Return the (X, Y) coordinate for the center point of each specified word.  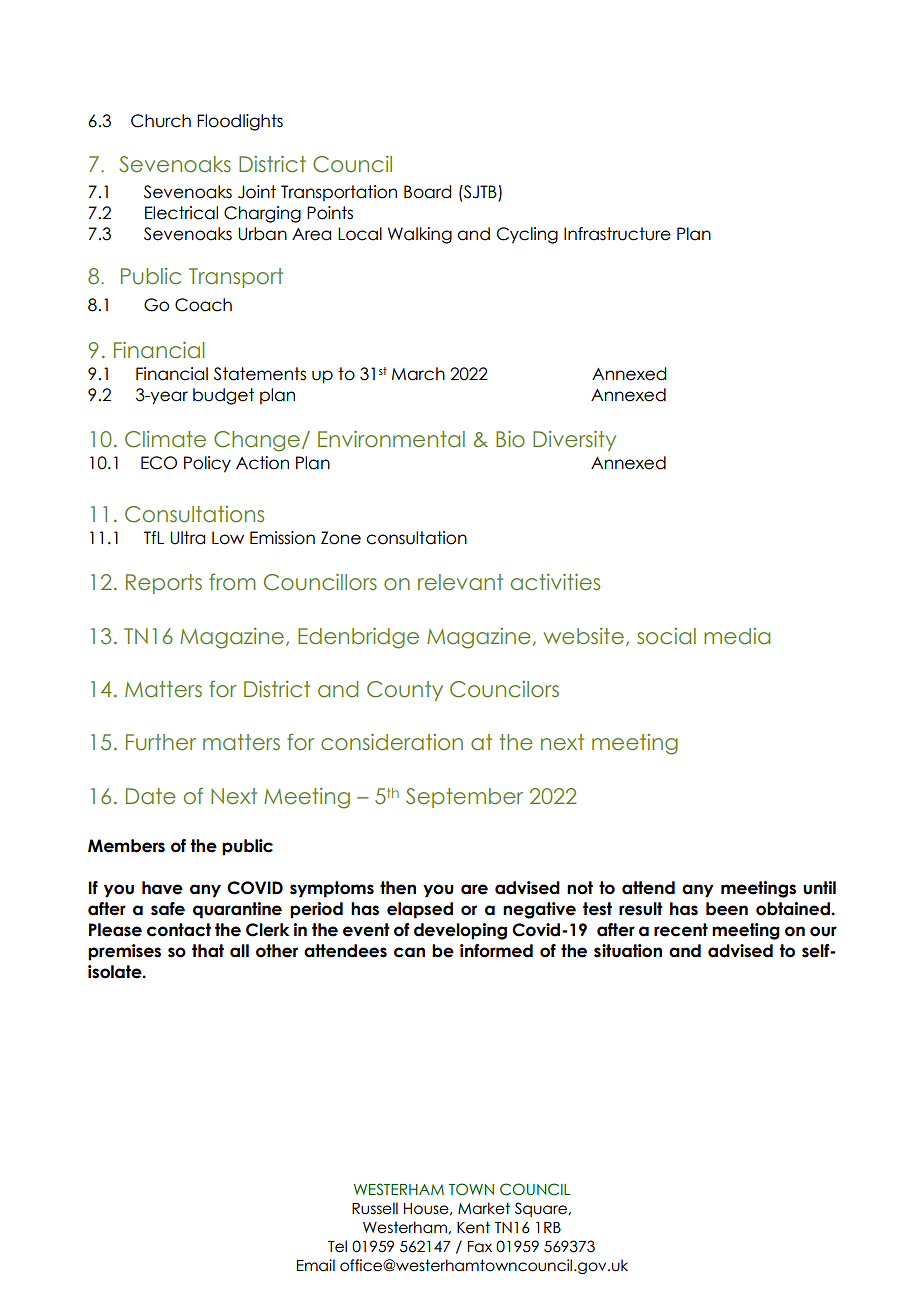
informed (496, 951)
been (727, 909)
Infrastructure (617, 234)
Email (316, 1265)
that (208, 951)
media (737, 636)
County (405, 691)
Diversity (574, 441)
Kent (473, 1227)
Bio (510, 439)
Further (161, 742)
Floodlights (240, 122)
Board (427, 192)
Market (484, 1208)
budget (223, 396)
